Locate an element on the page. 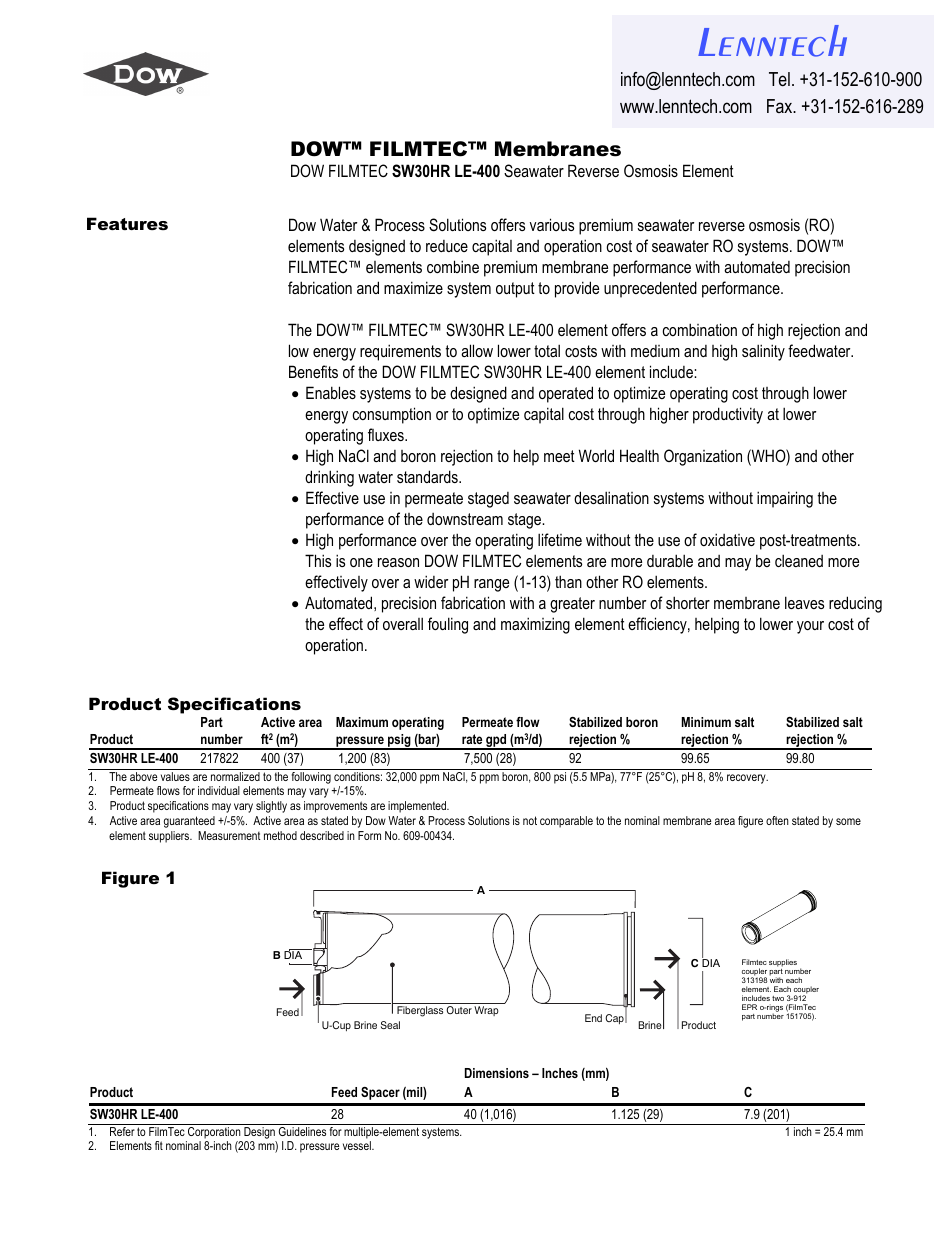 The height and width of the image is (1233, 952). meet is located at coordinates (559, 456).
